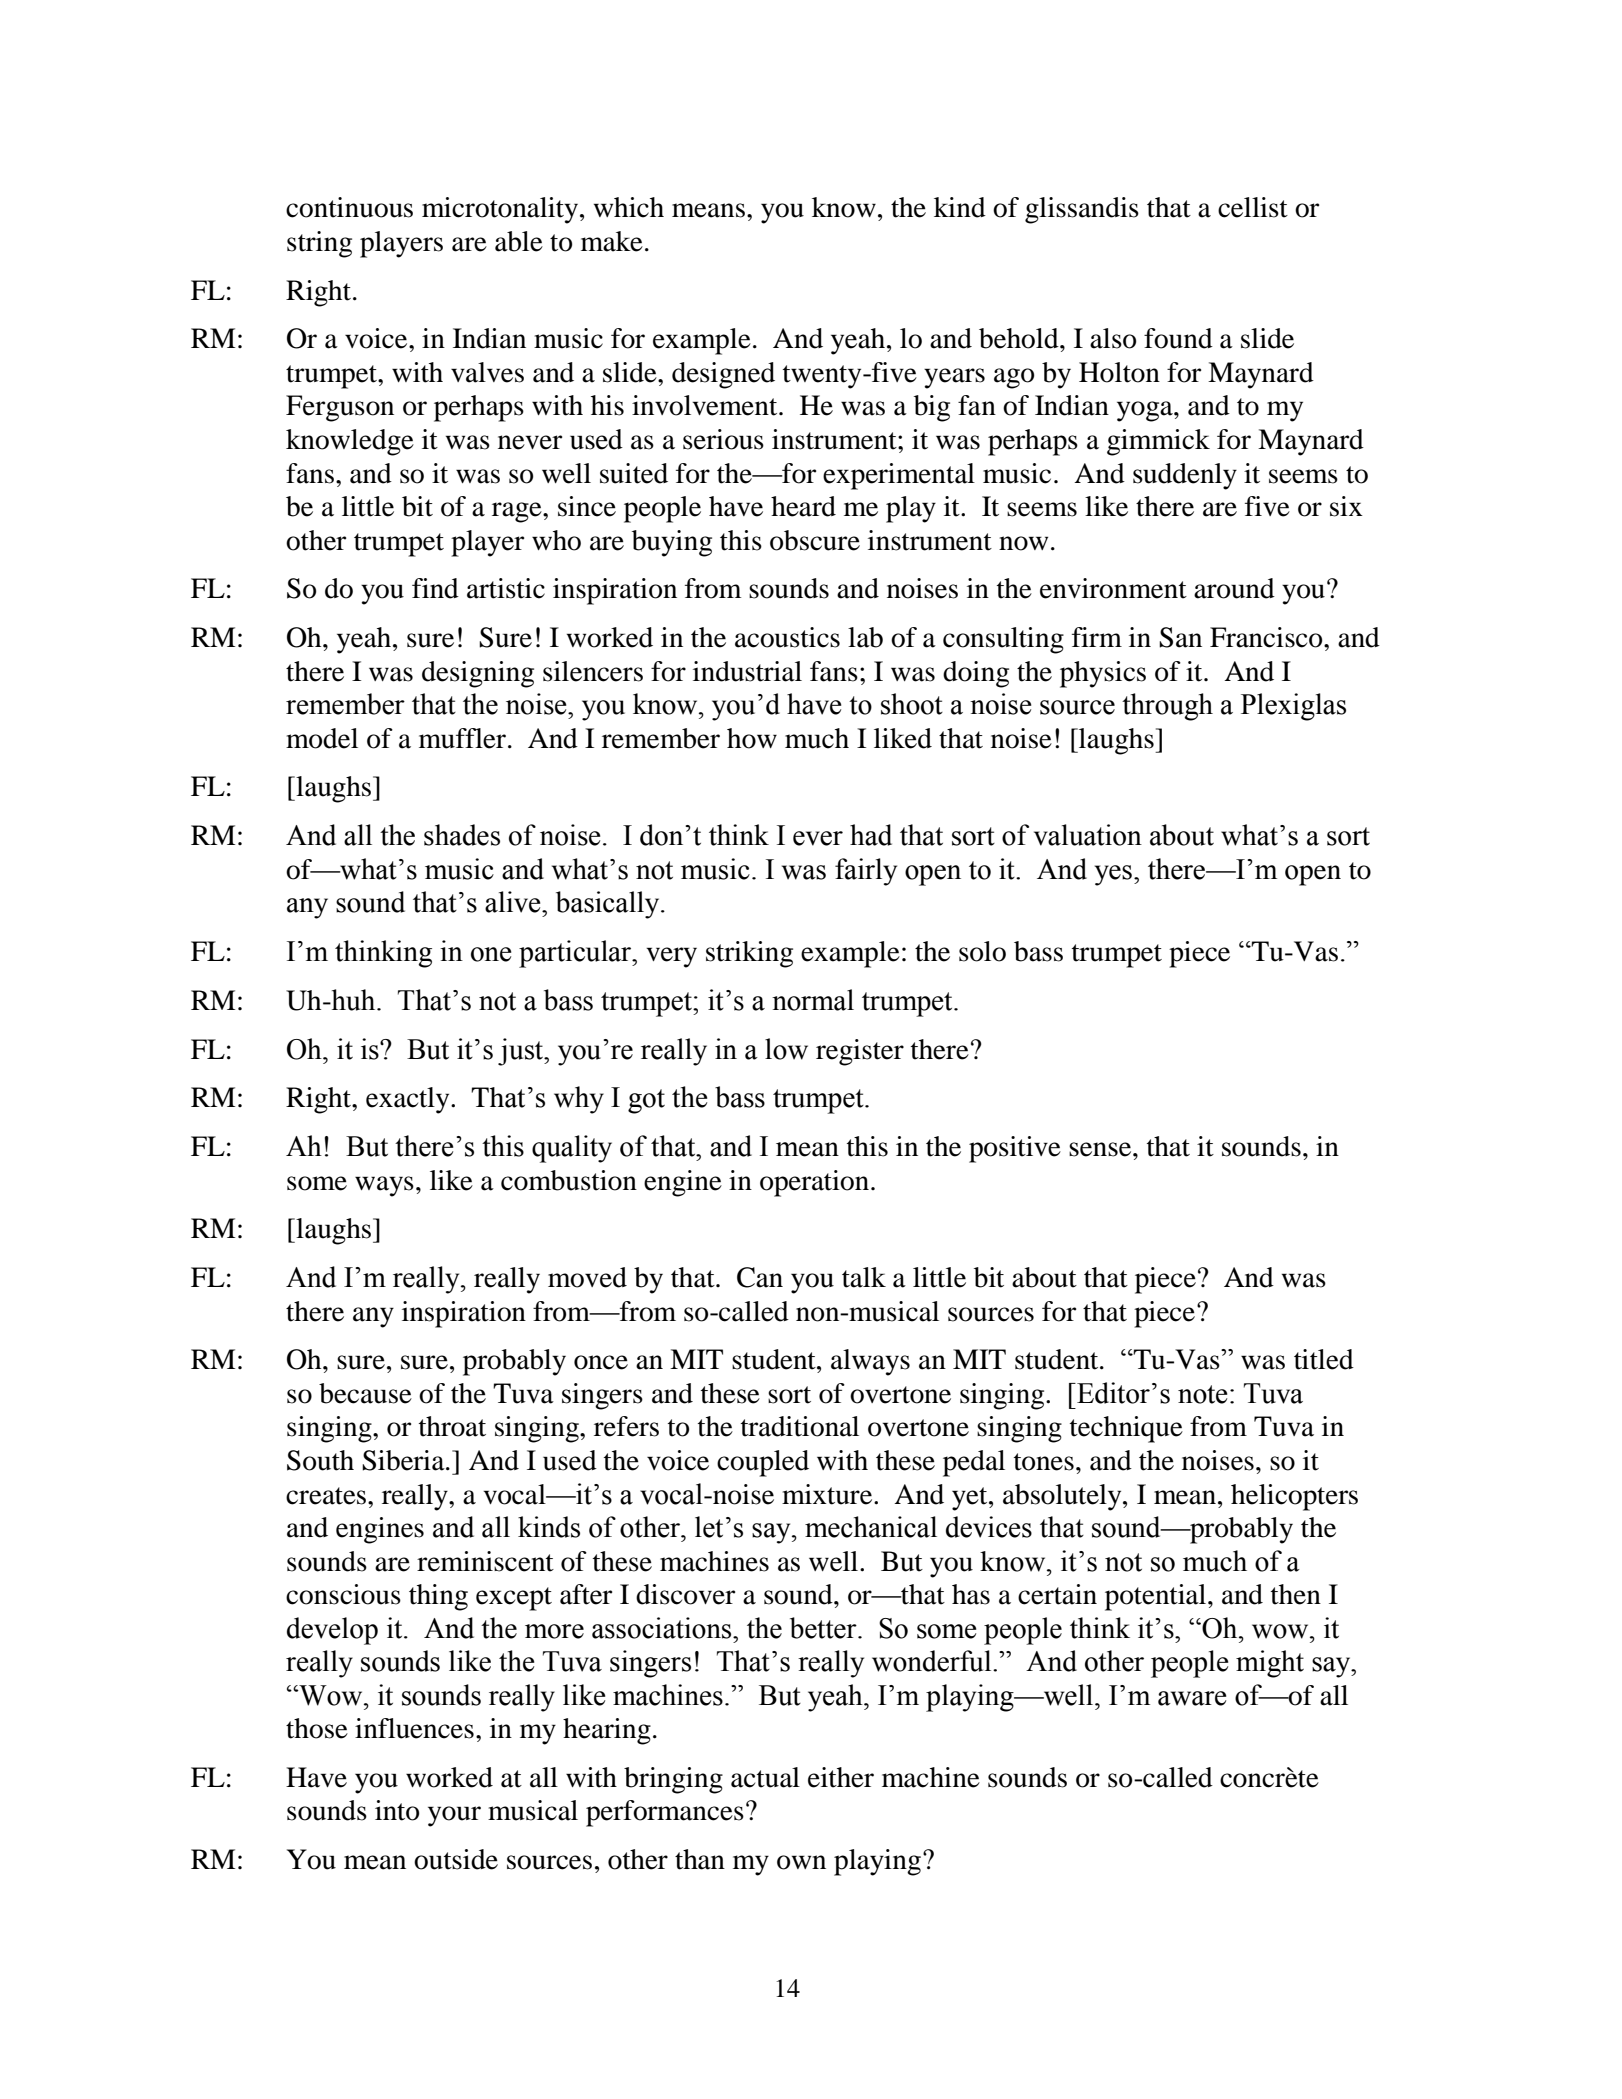 The image size is (1622, 2099). Describe the element at coordinates (1202, 1394) in the image. I see `note` at that location.
